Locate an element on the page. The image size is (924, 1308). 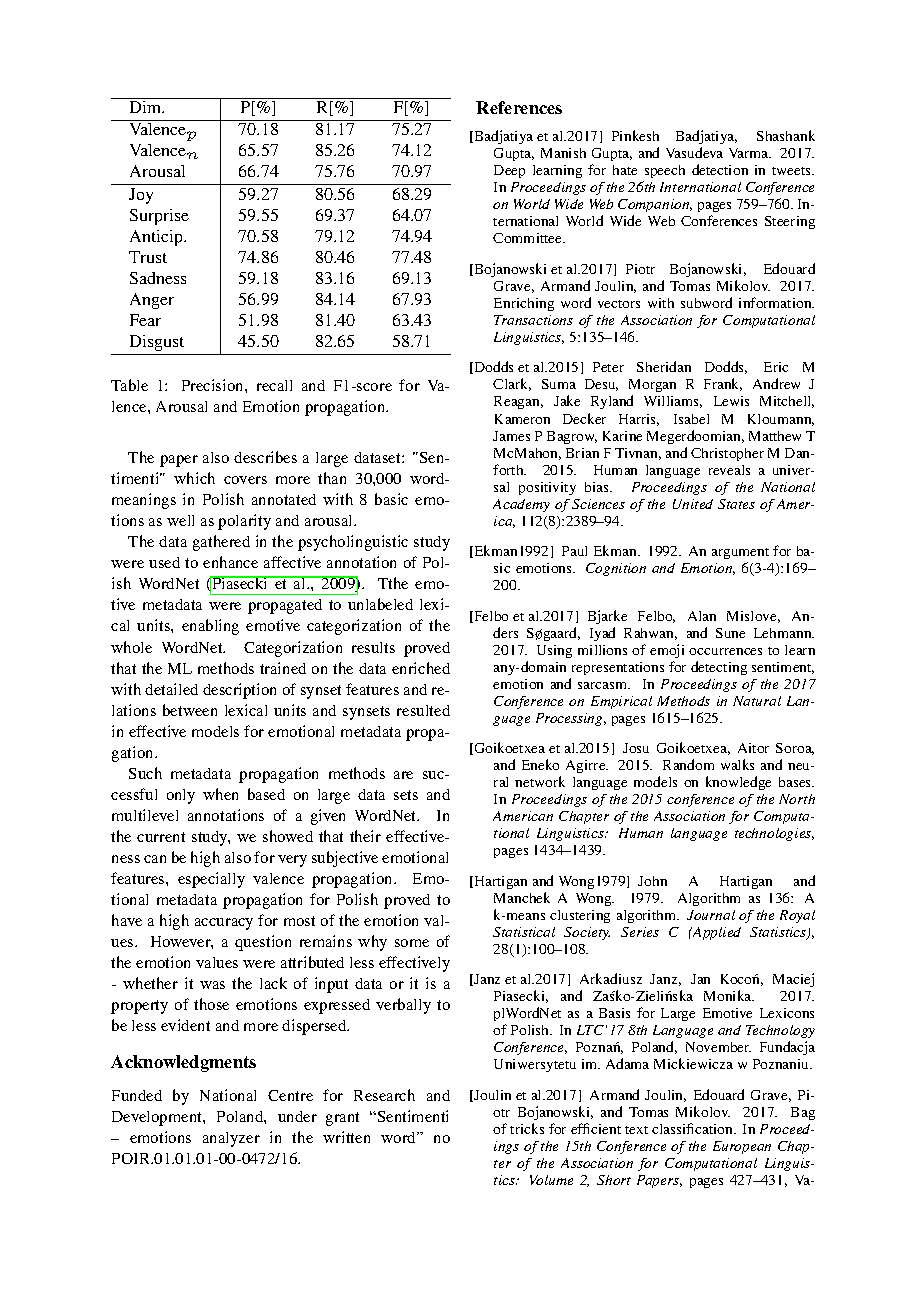
James is located at coordinates (511, 436).
